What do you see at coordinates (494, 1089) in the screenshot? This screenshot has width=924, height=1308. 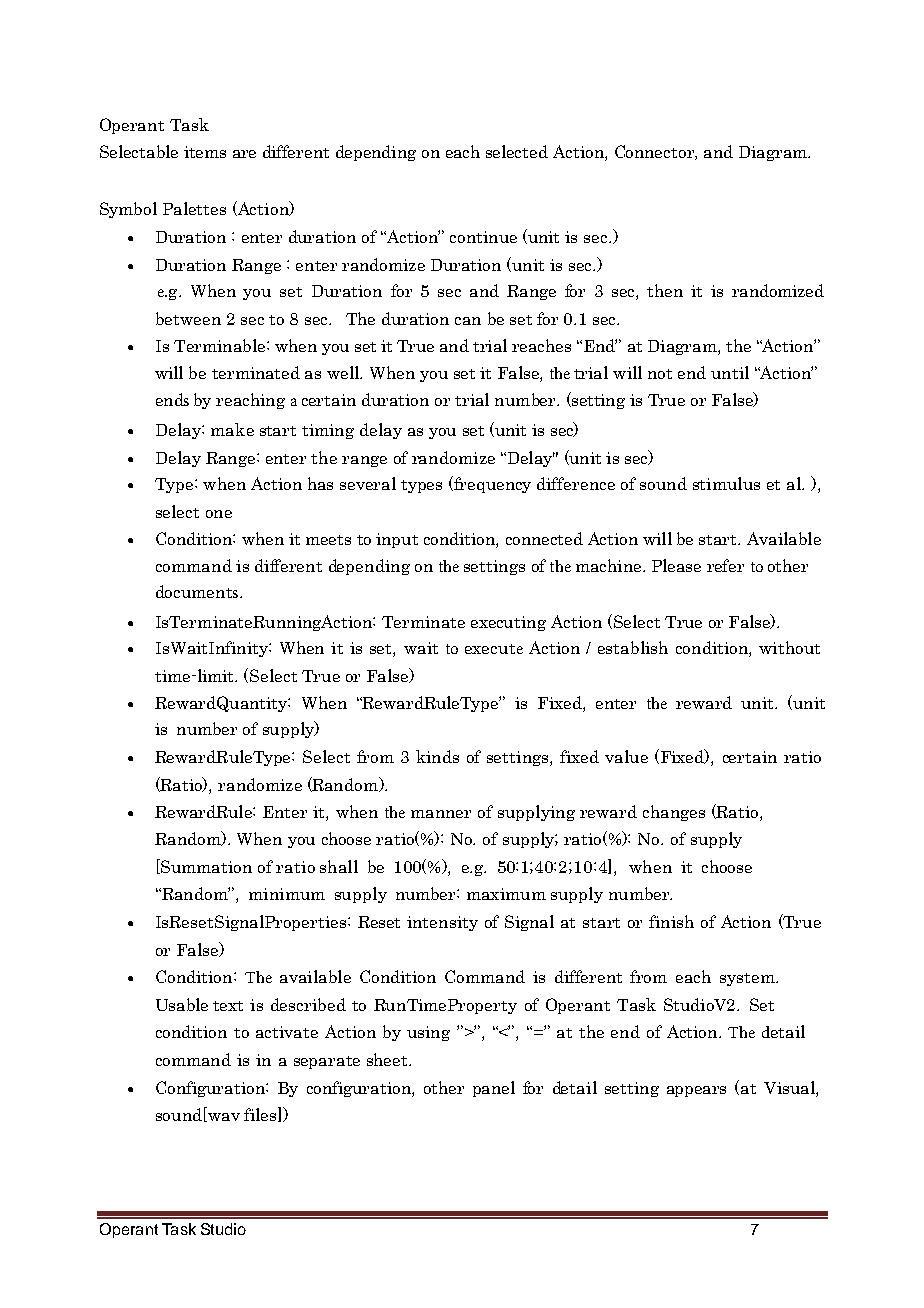 I see `panel` at bounding box center [494, 1089].
